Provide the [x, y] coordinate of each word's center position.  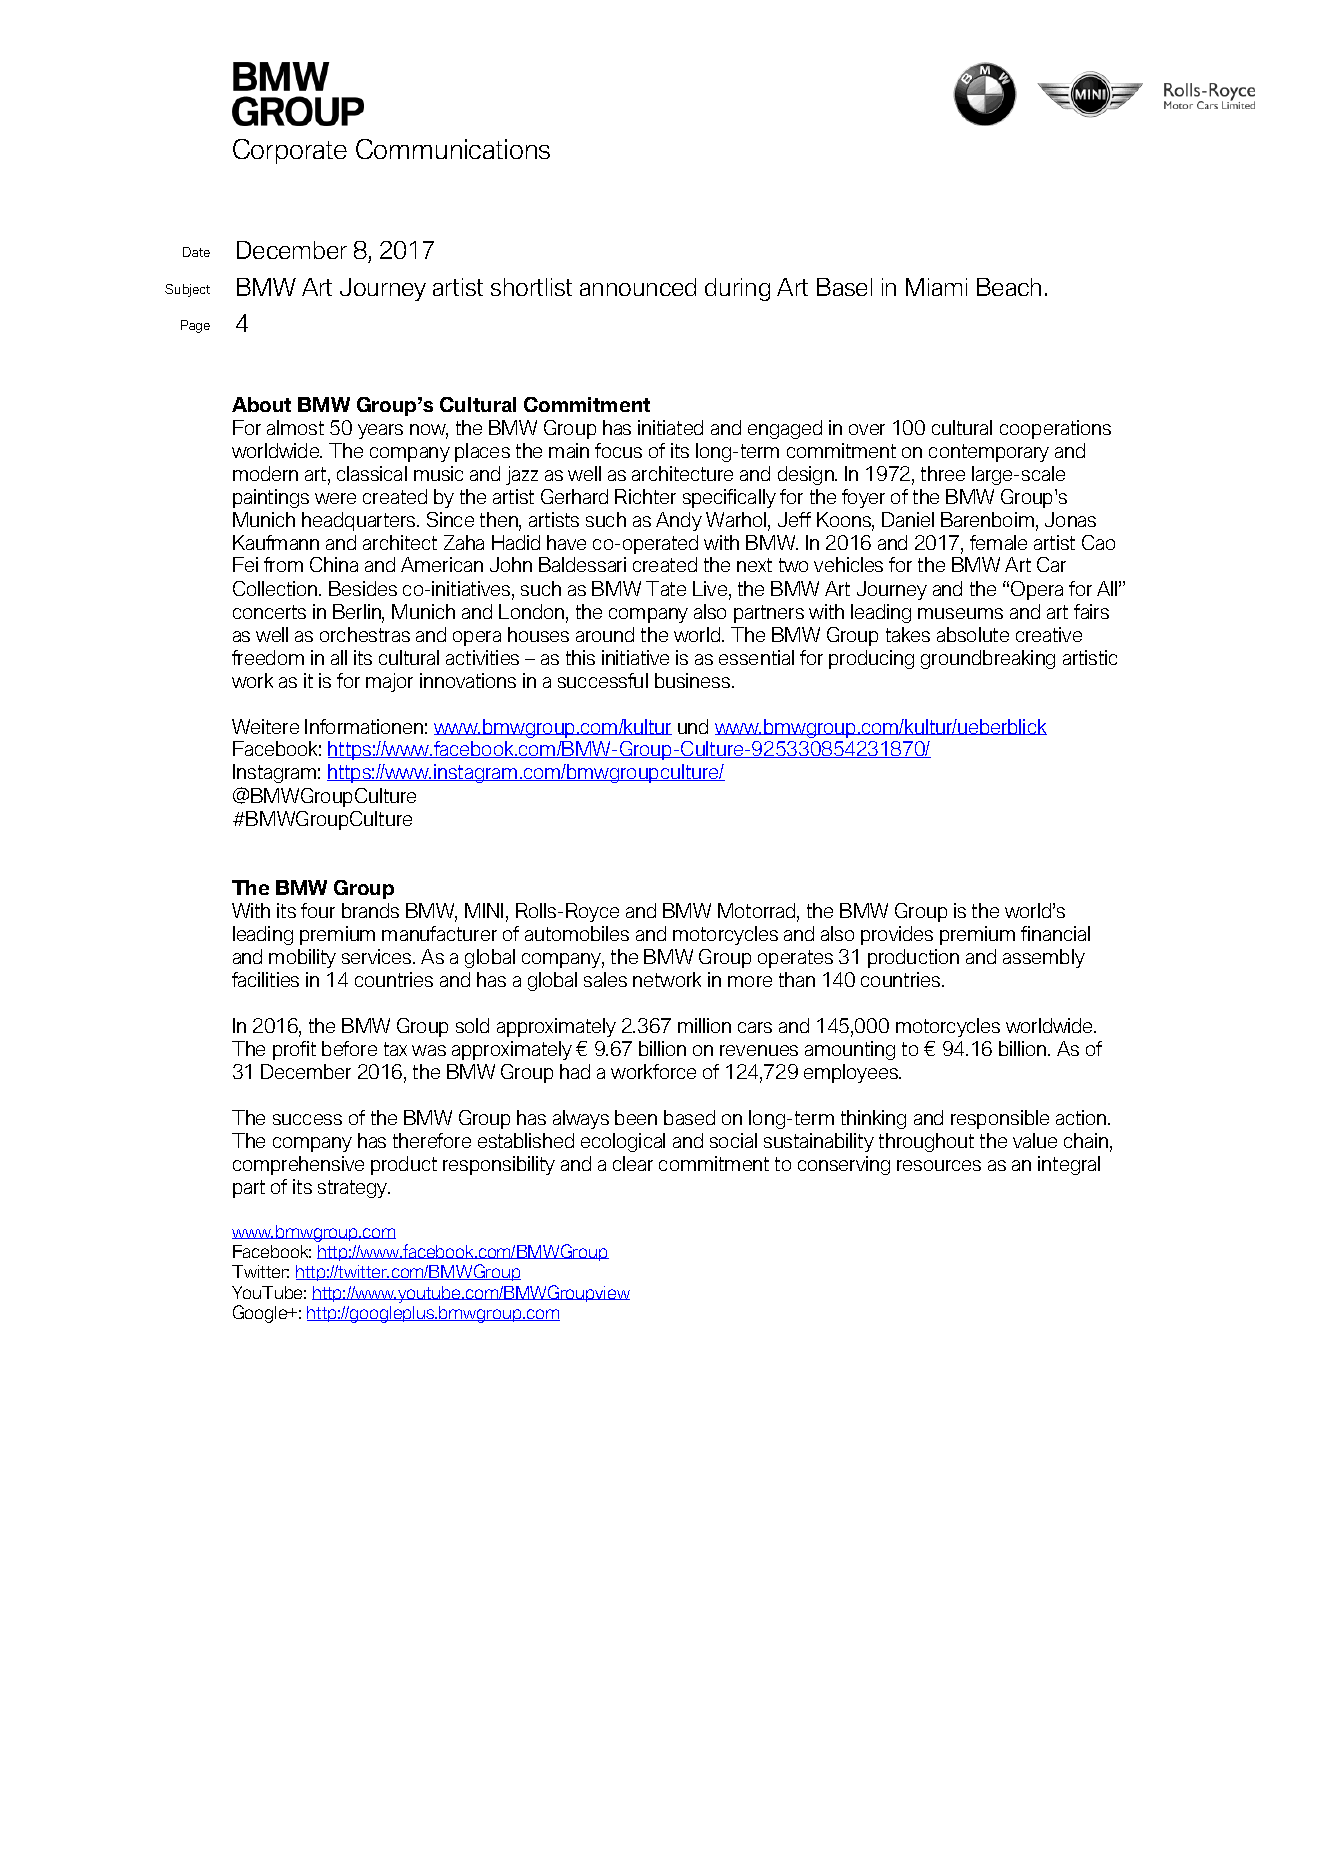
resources [939, 1165]
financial [1055, 933]
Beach [1009, 287]
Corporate [290, 151]
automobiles [577, 933]
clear [633, 1163]
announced [638, 287]
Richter [645, 496]
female [998, 542]
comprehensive [298, 1165]
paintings [271, 498]
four [318, 910]
